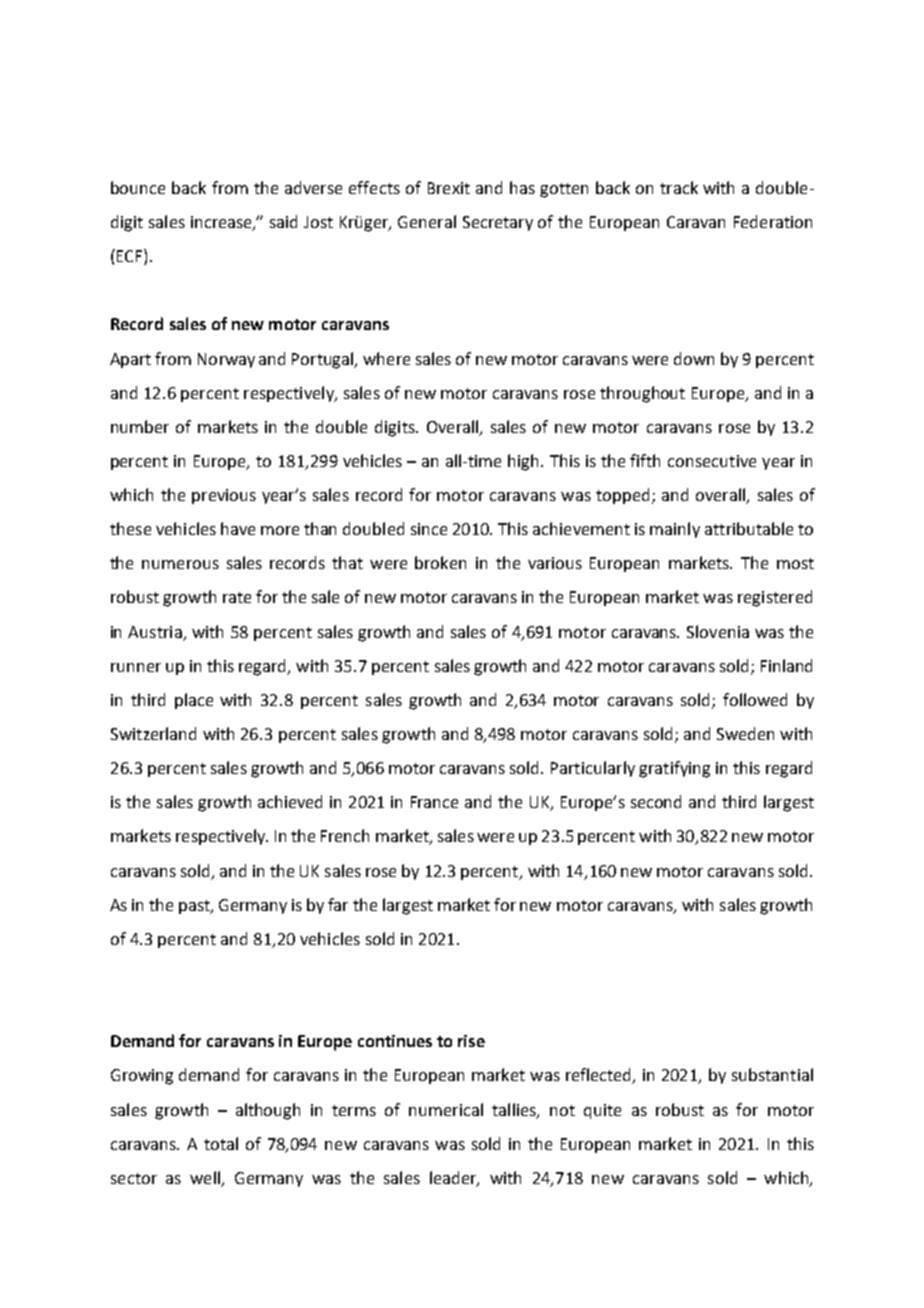  Describe the element at coordinates (224, 496) in the page. I see `previous` at that location.
